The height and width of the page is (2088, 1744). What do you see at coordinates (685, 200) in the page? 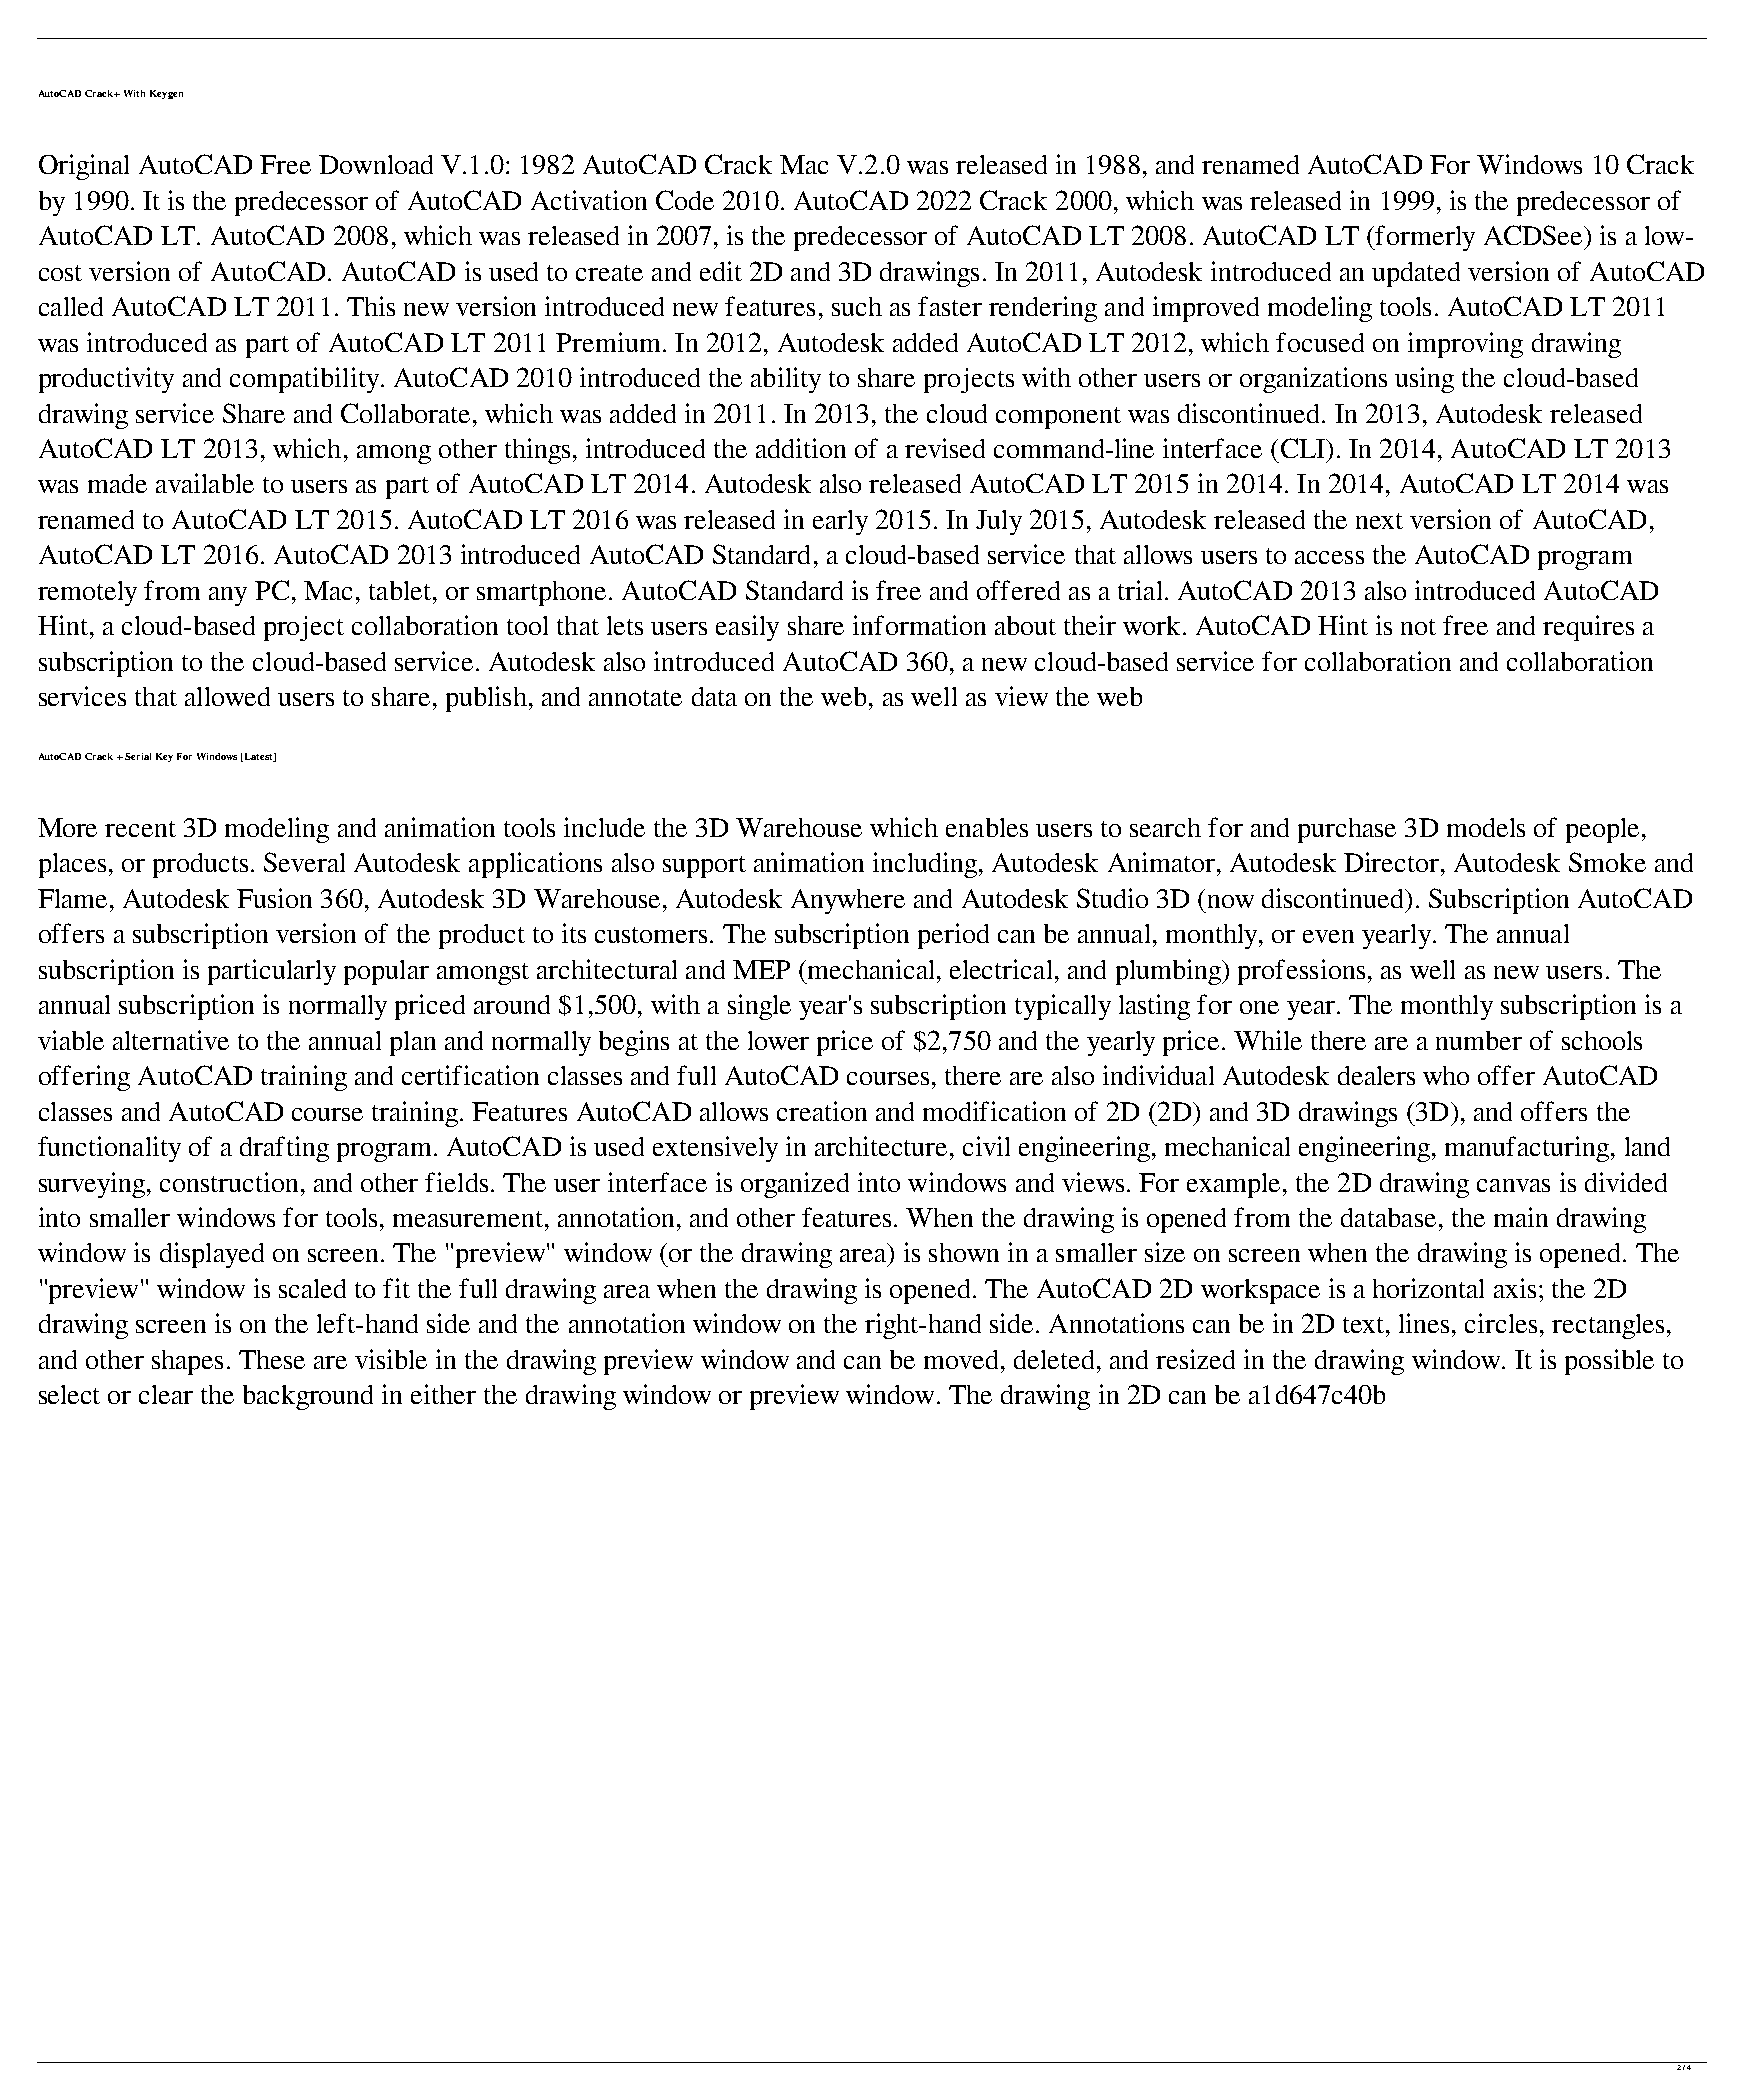
I see `Code` at bounding box center [685, 200].
